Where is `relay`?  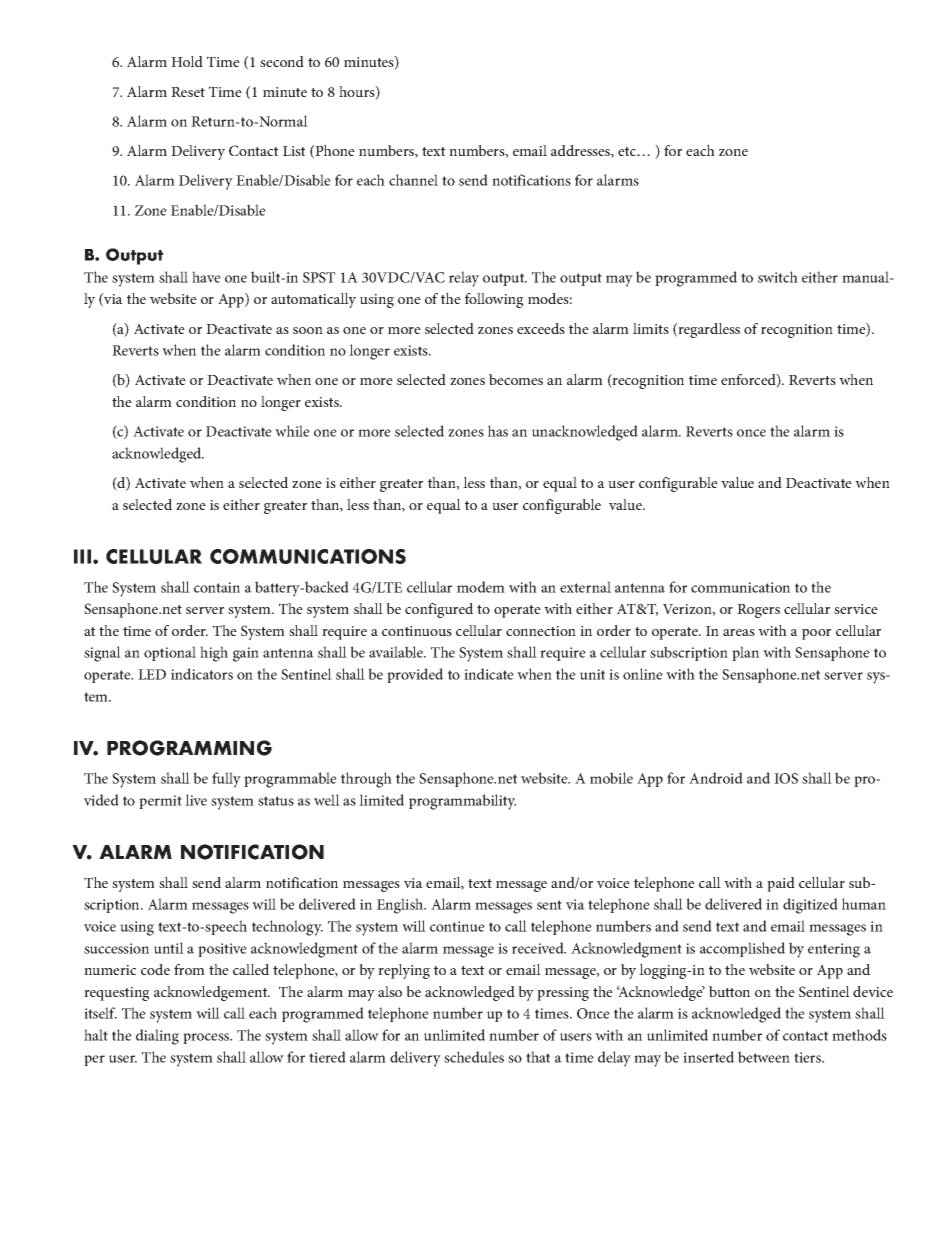 relay is located at coordinates (464, 279).
